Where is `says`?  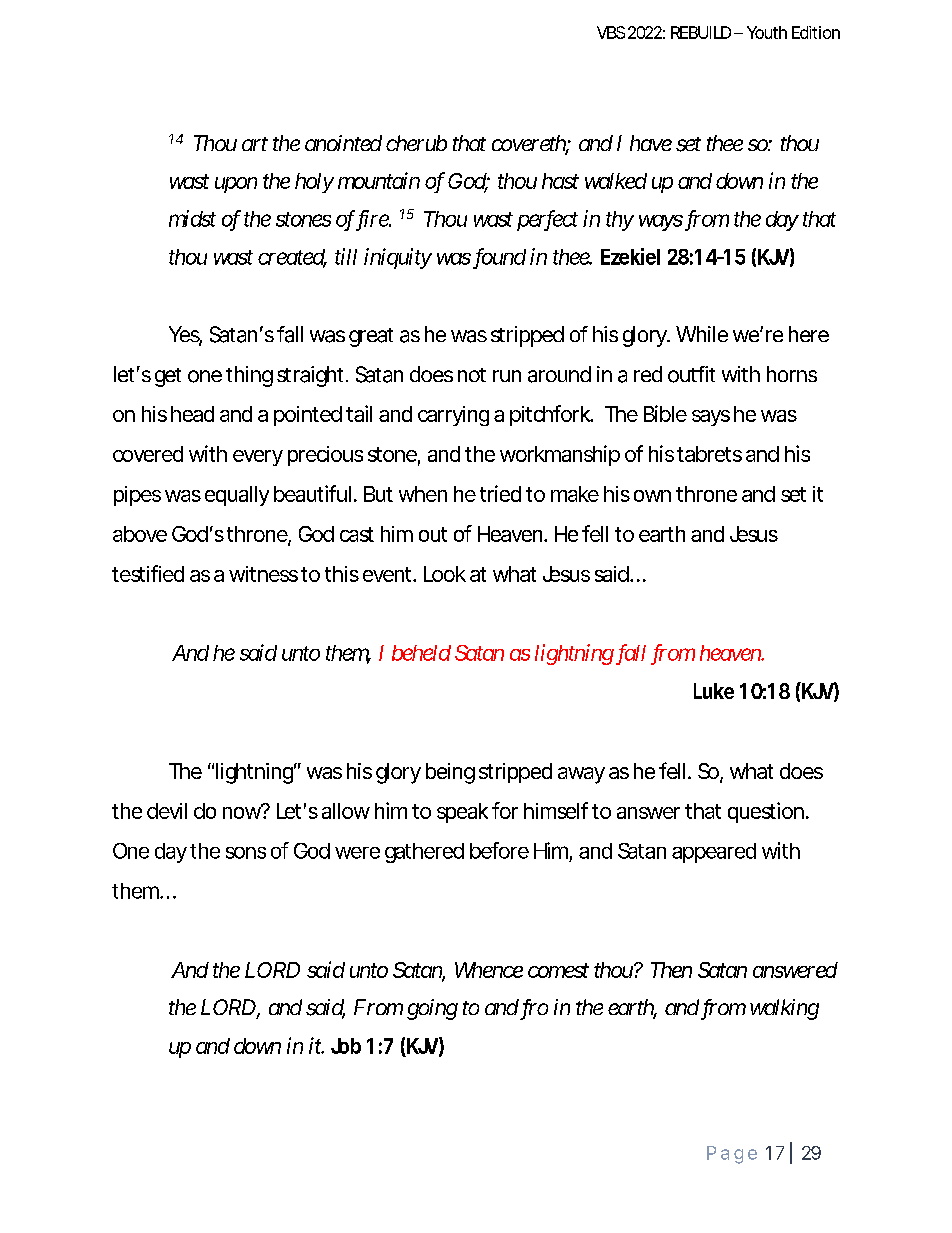
says is located at coordinates (711, 418).
